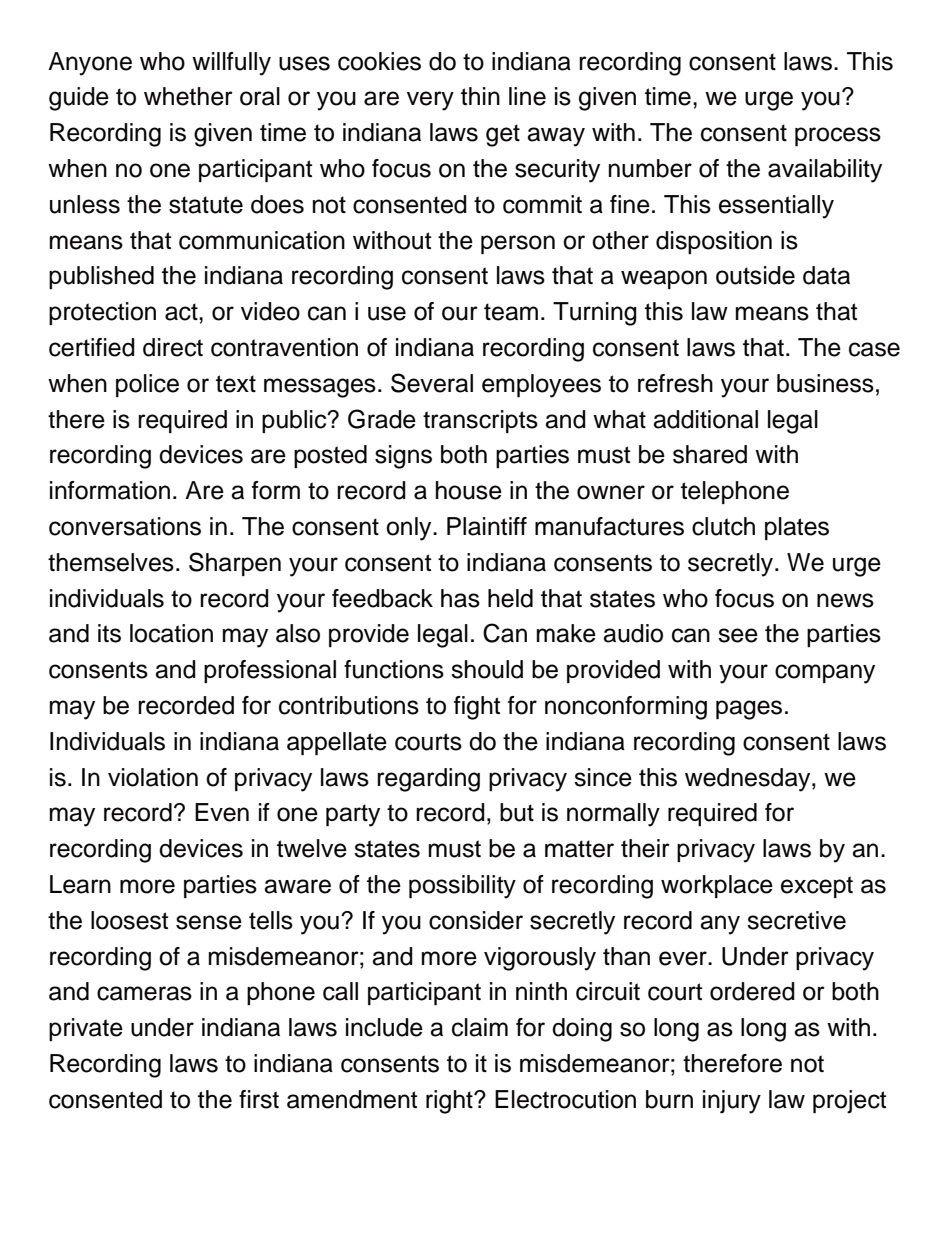  What do you see at coordinates (845, 600) in the screenshot?
I see `news` at bounding box center [845, 600].
